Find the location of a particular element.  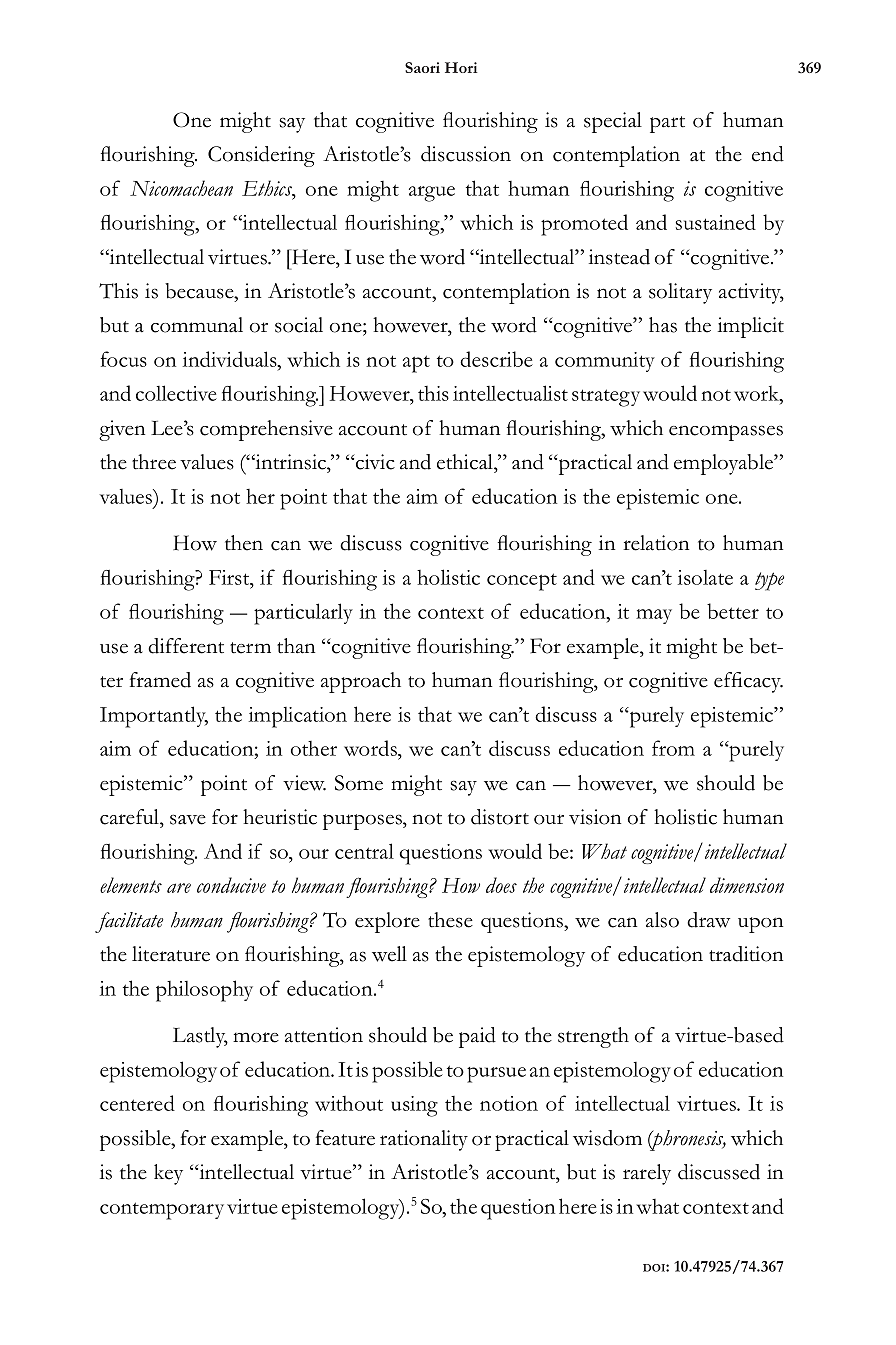

Hori is located at coordinates (461, 67).
